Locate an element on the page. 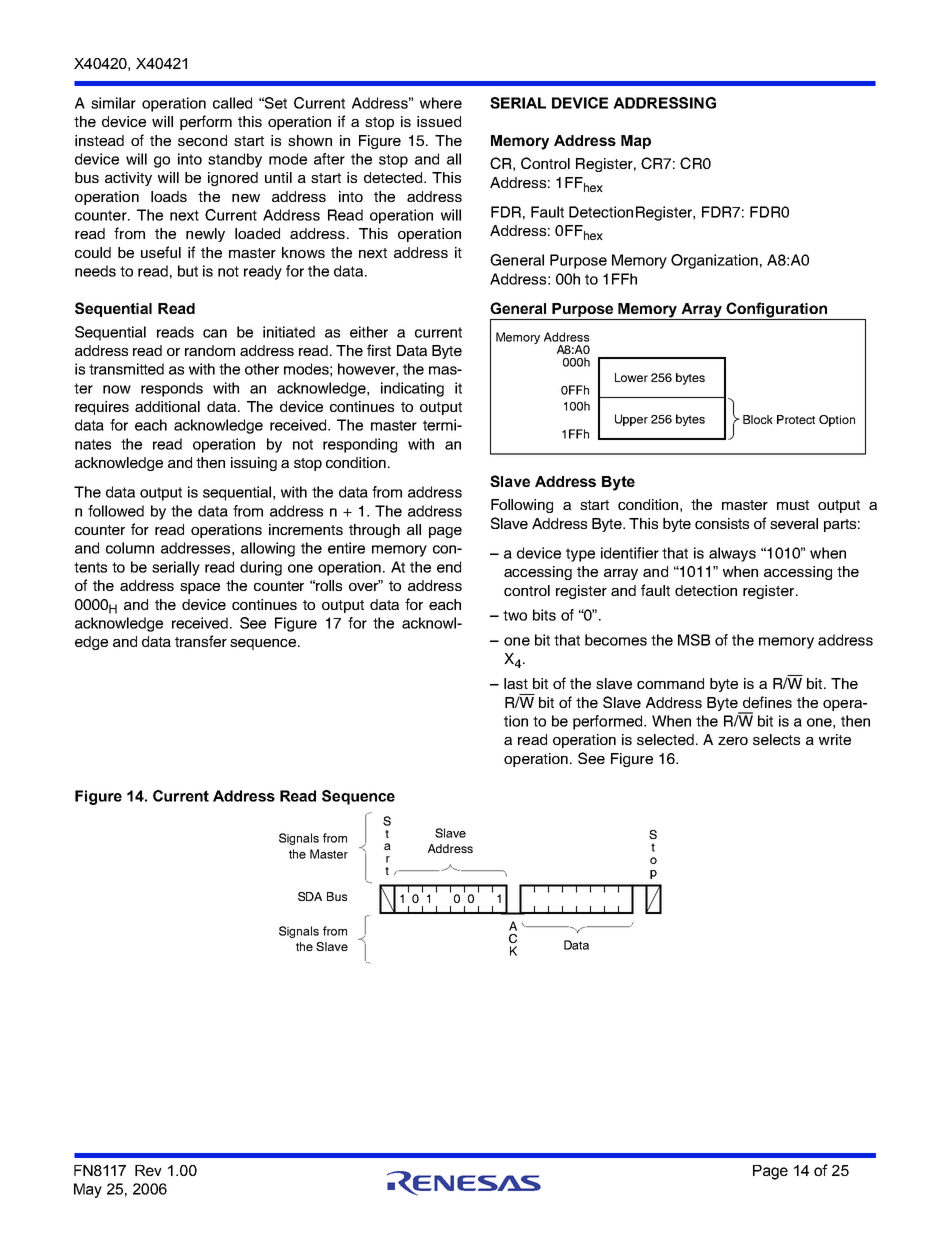  transfer is located at coordinates (201, 641).
